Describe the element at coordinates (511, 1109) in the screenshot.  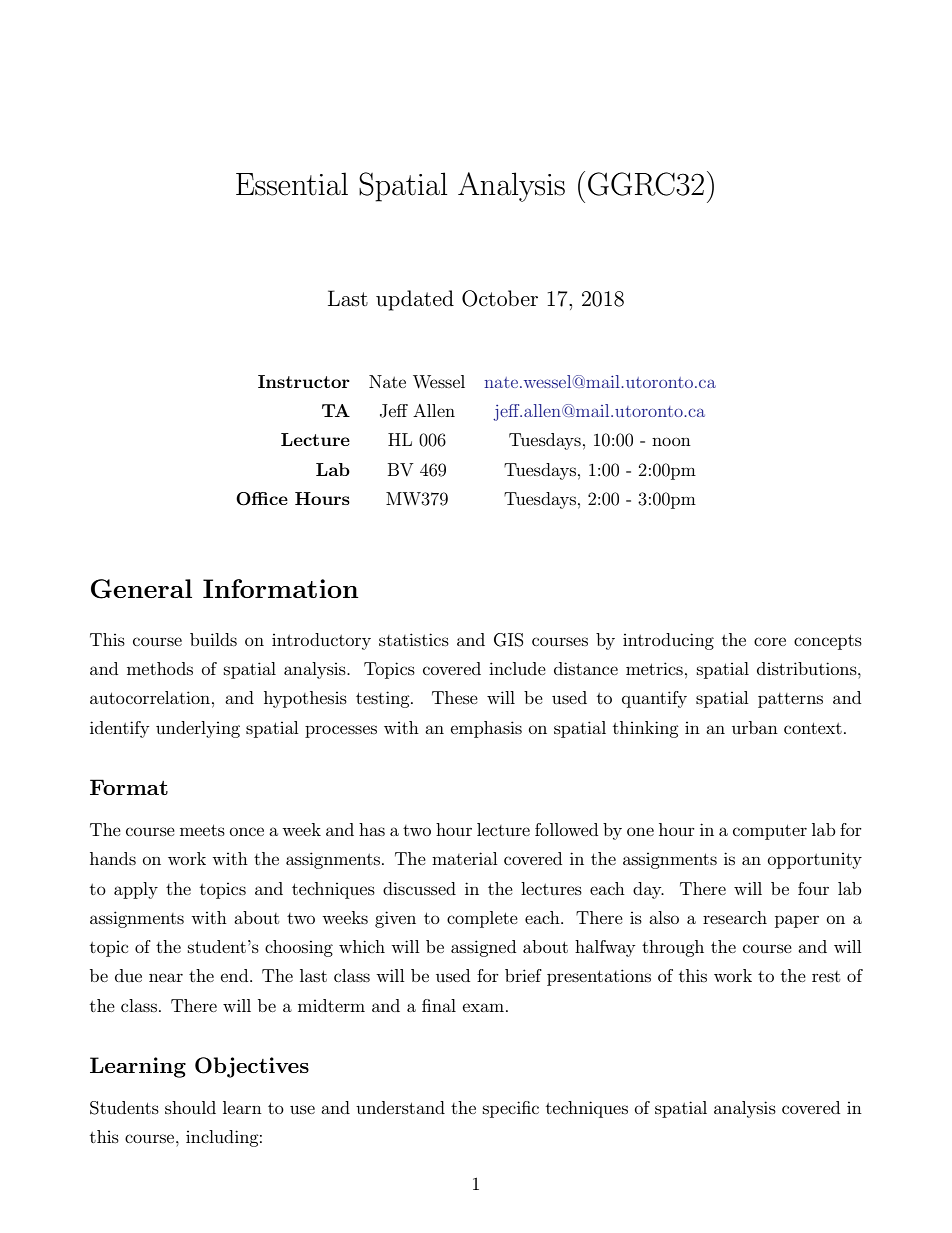
I see `specific` at that location.
